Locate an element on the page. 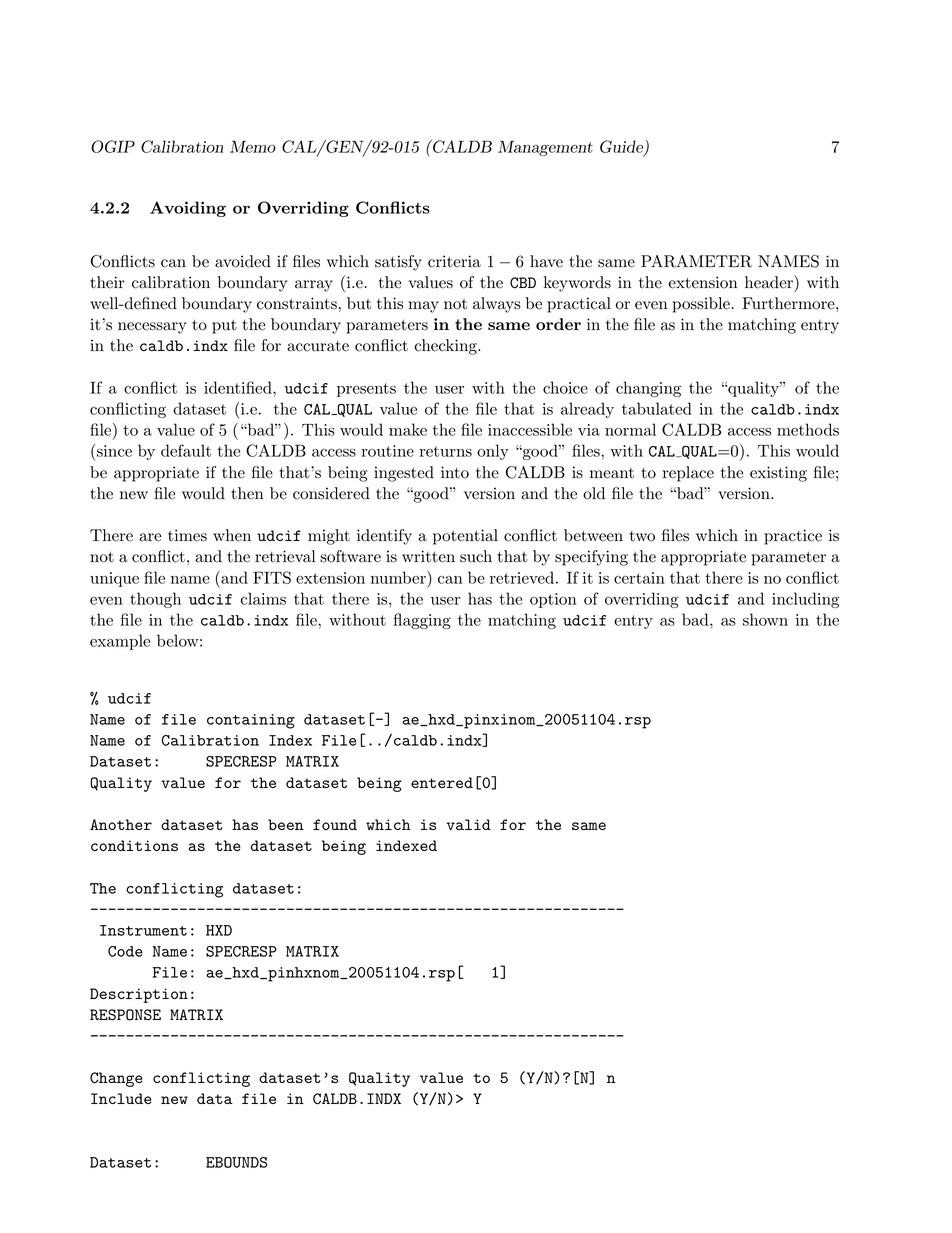  Change is located at coordinates (116, 1079).
